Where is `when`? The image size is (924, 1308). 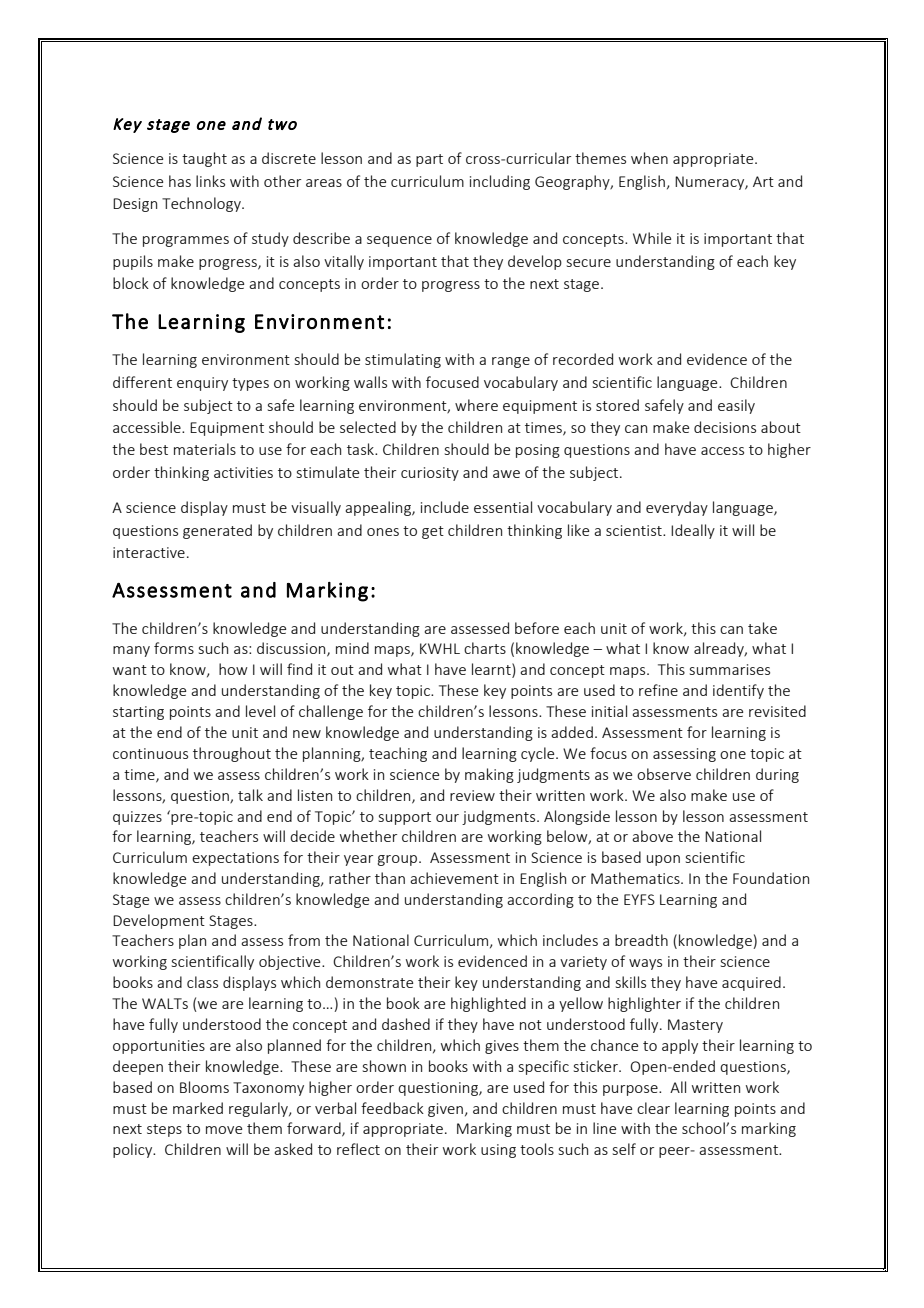
when is located at coordinates (649, 158).
